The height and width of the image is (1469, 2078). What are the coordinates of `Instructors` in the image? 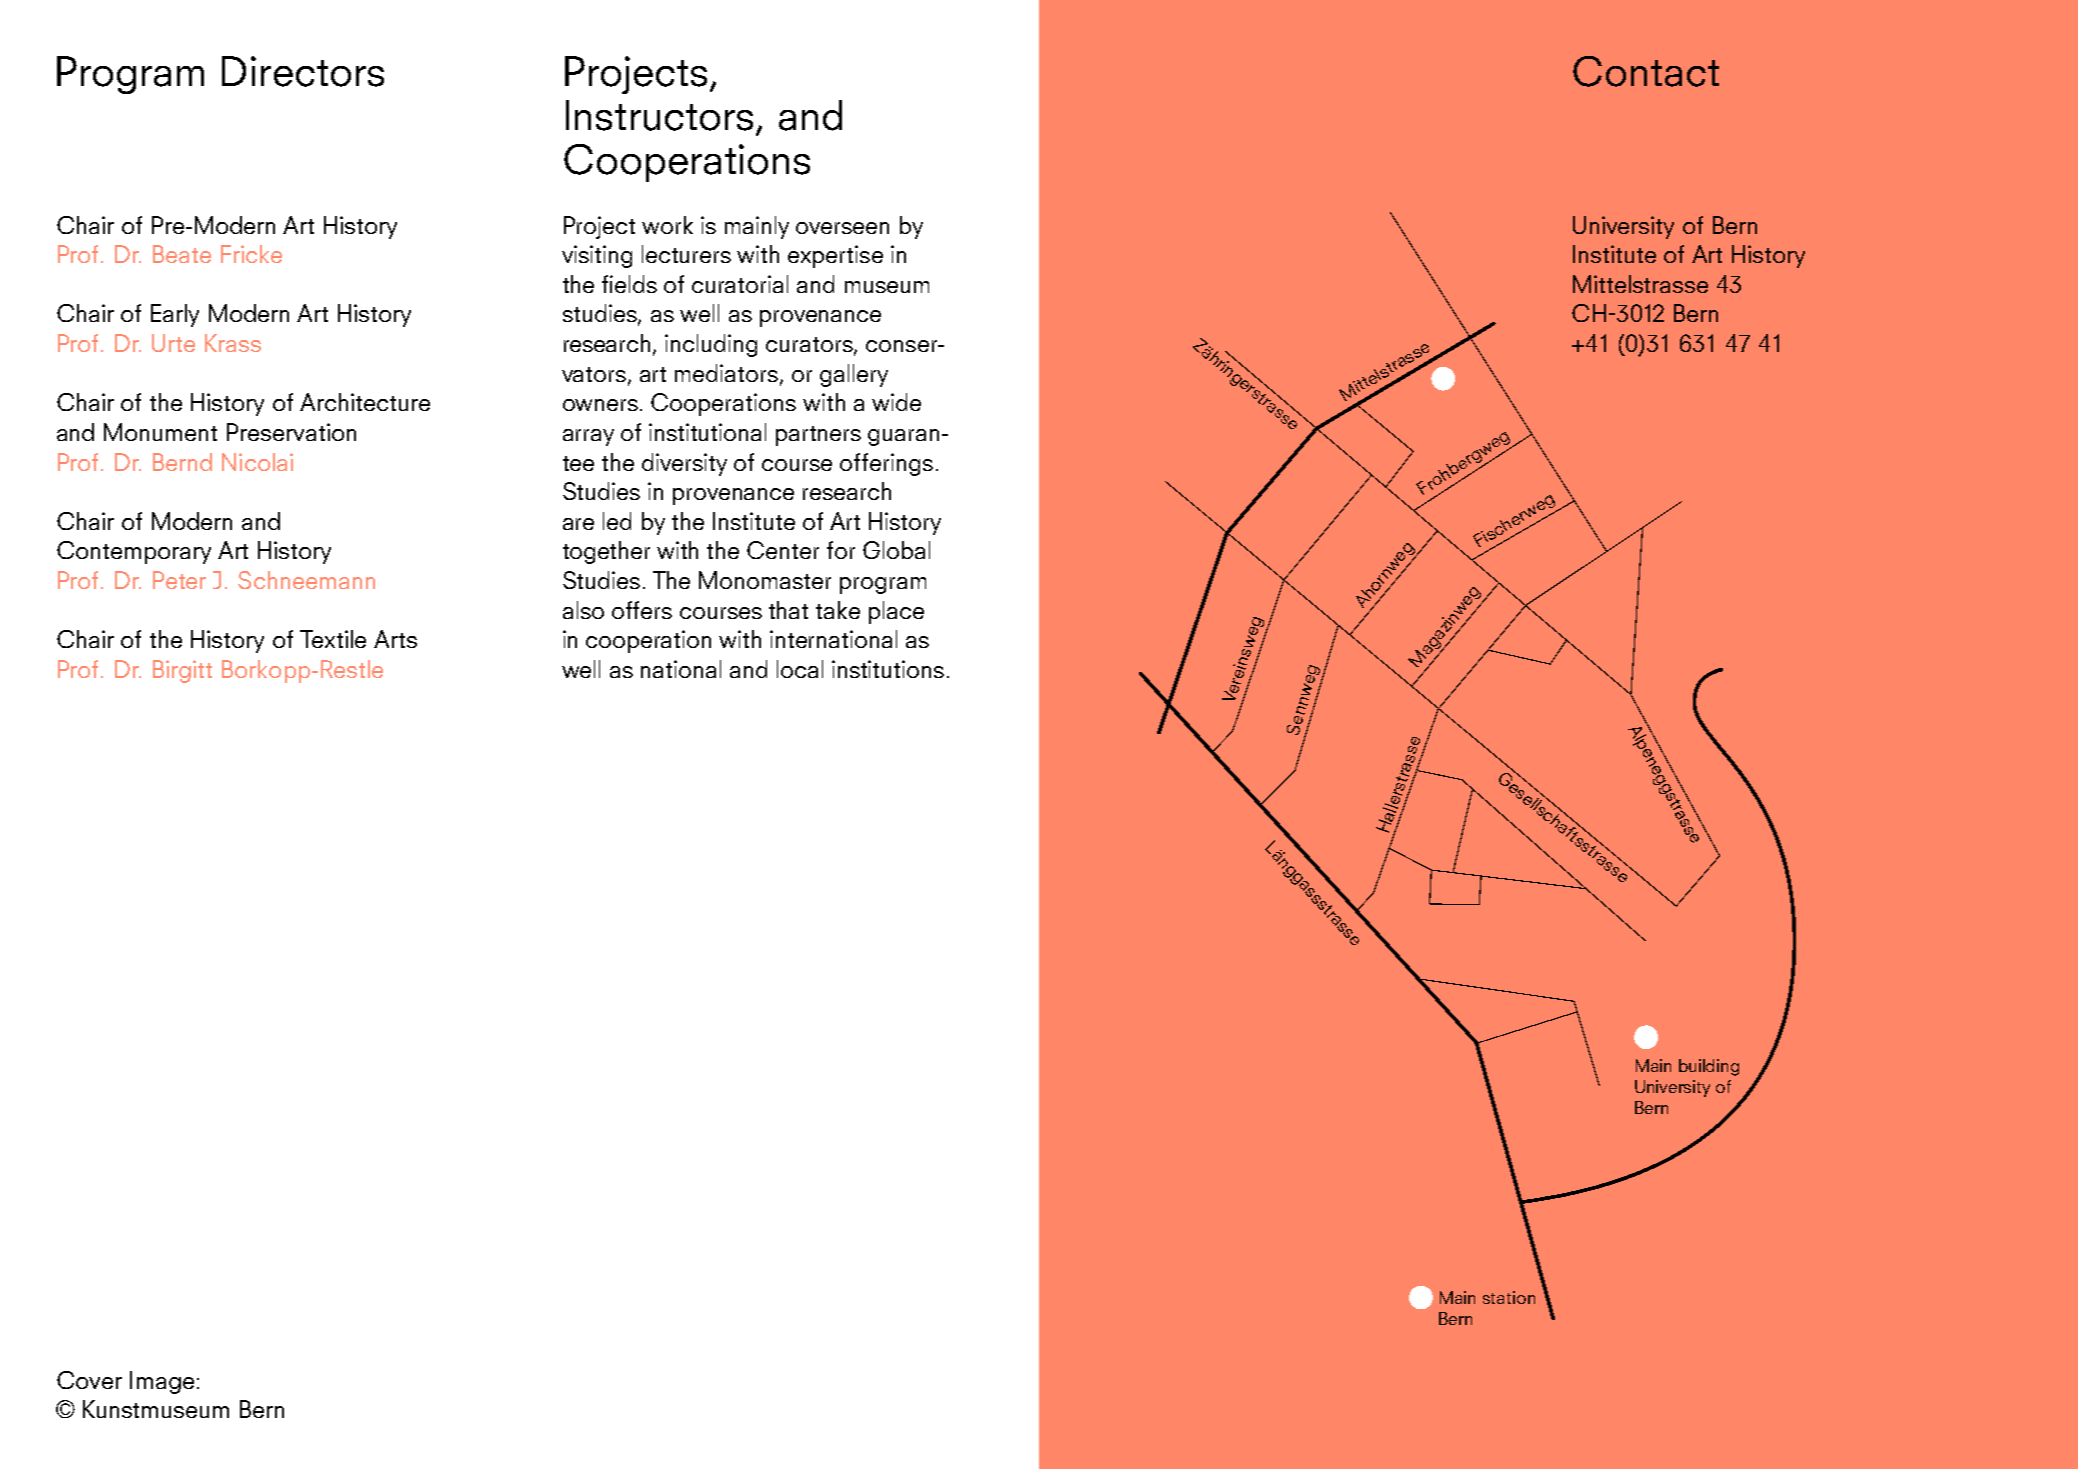 It's located at (659, 115).
